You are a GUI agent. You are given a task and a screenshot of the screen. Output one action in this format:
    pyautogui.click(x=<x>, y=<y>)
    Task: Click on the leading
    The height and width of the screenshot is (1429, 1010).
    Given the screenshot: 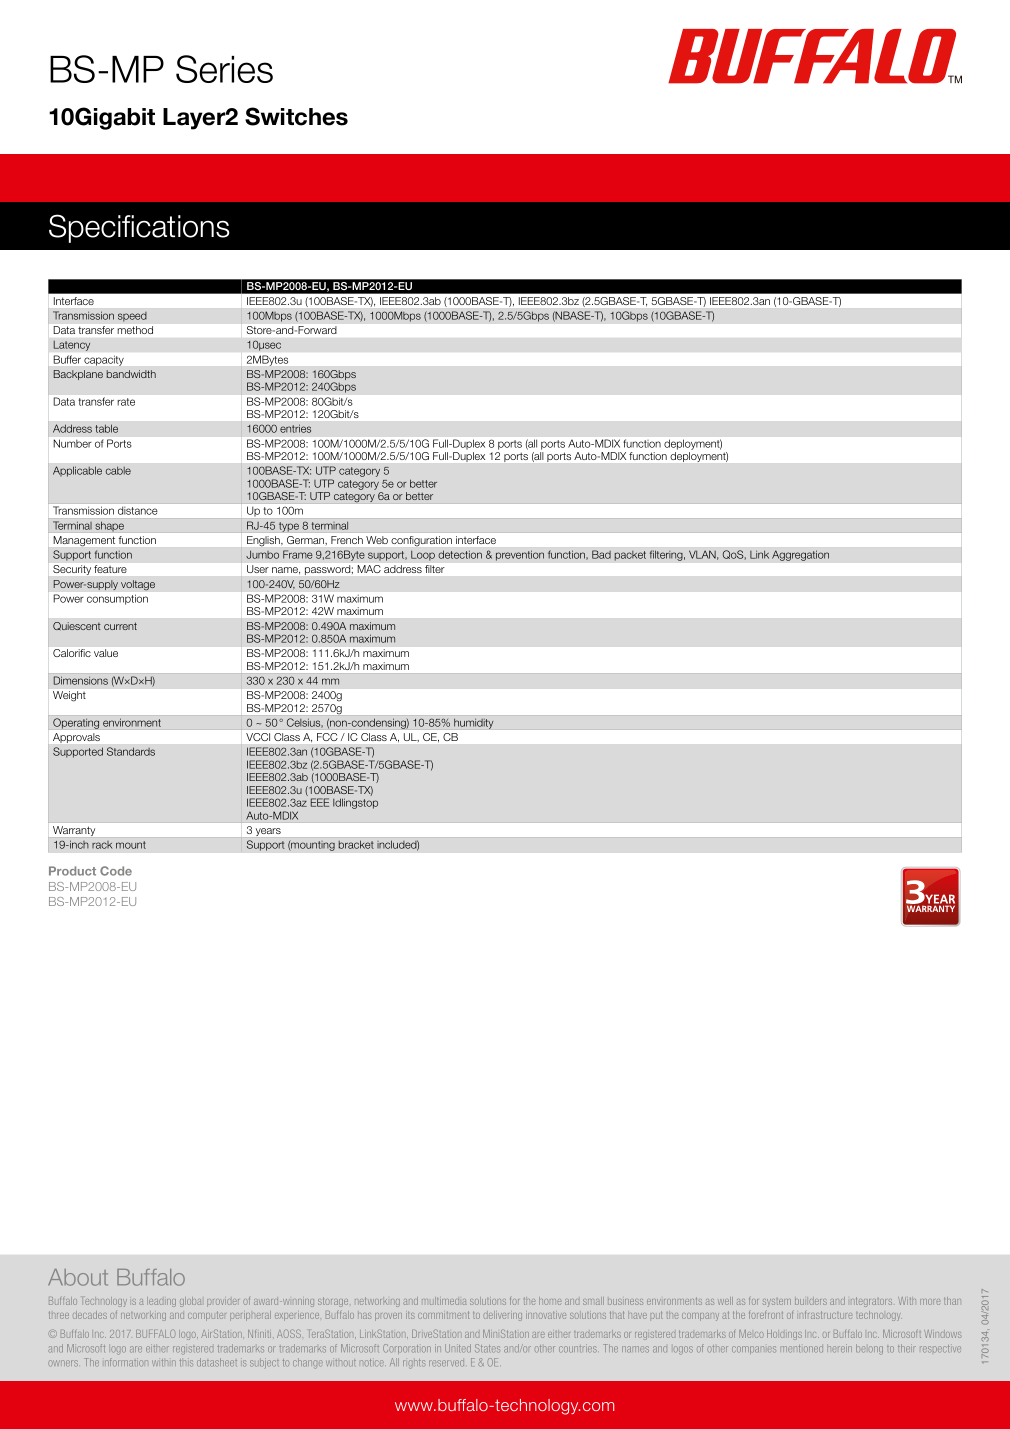 What is the action you would take?
    pyautogui.click(x=161, y=1302)
